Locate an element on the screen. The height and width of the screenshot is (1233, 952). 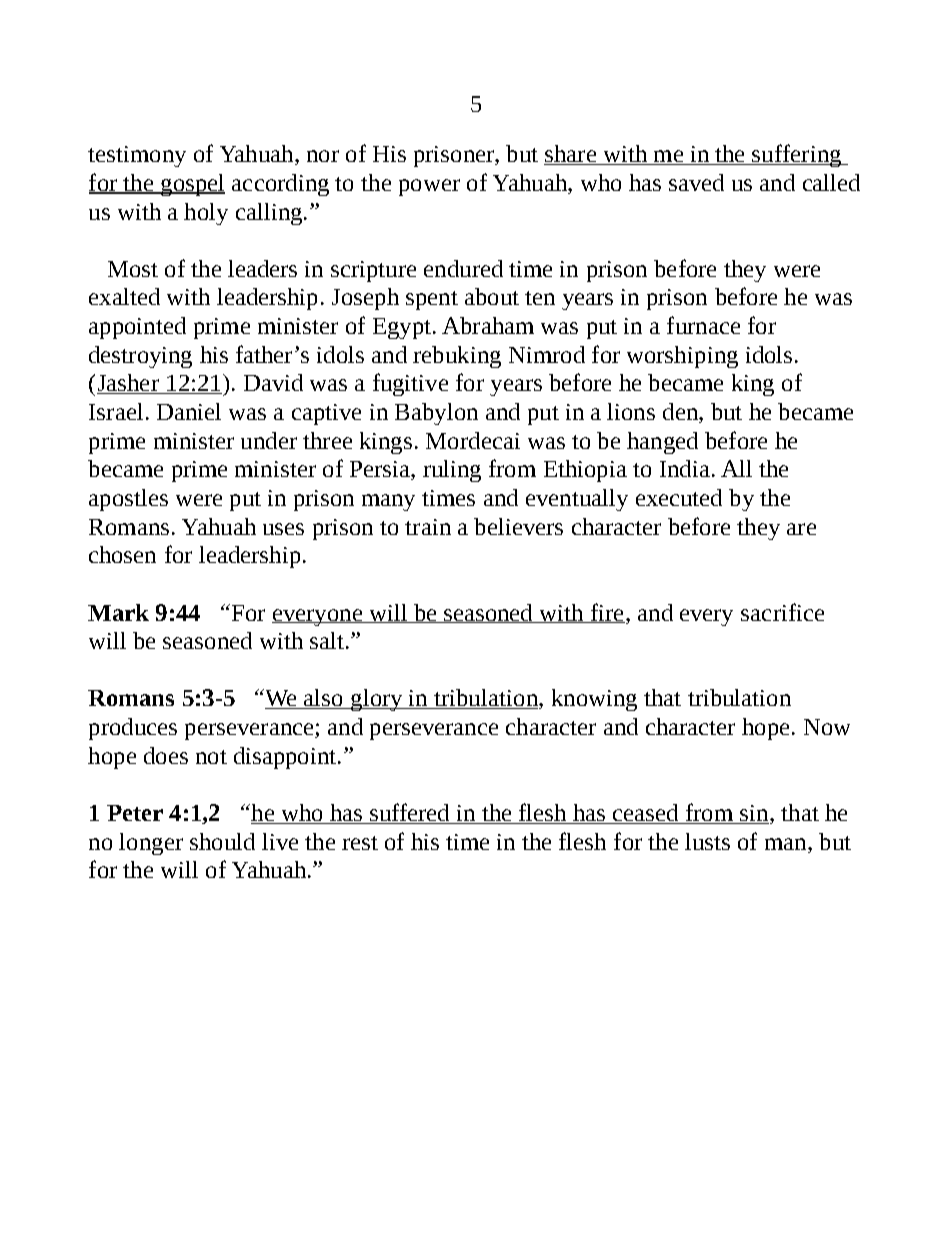
should is located at coordinates (222, 841).
